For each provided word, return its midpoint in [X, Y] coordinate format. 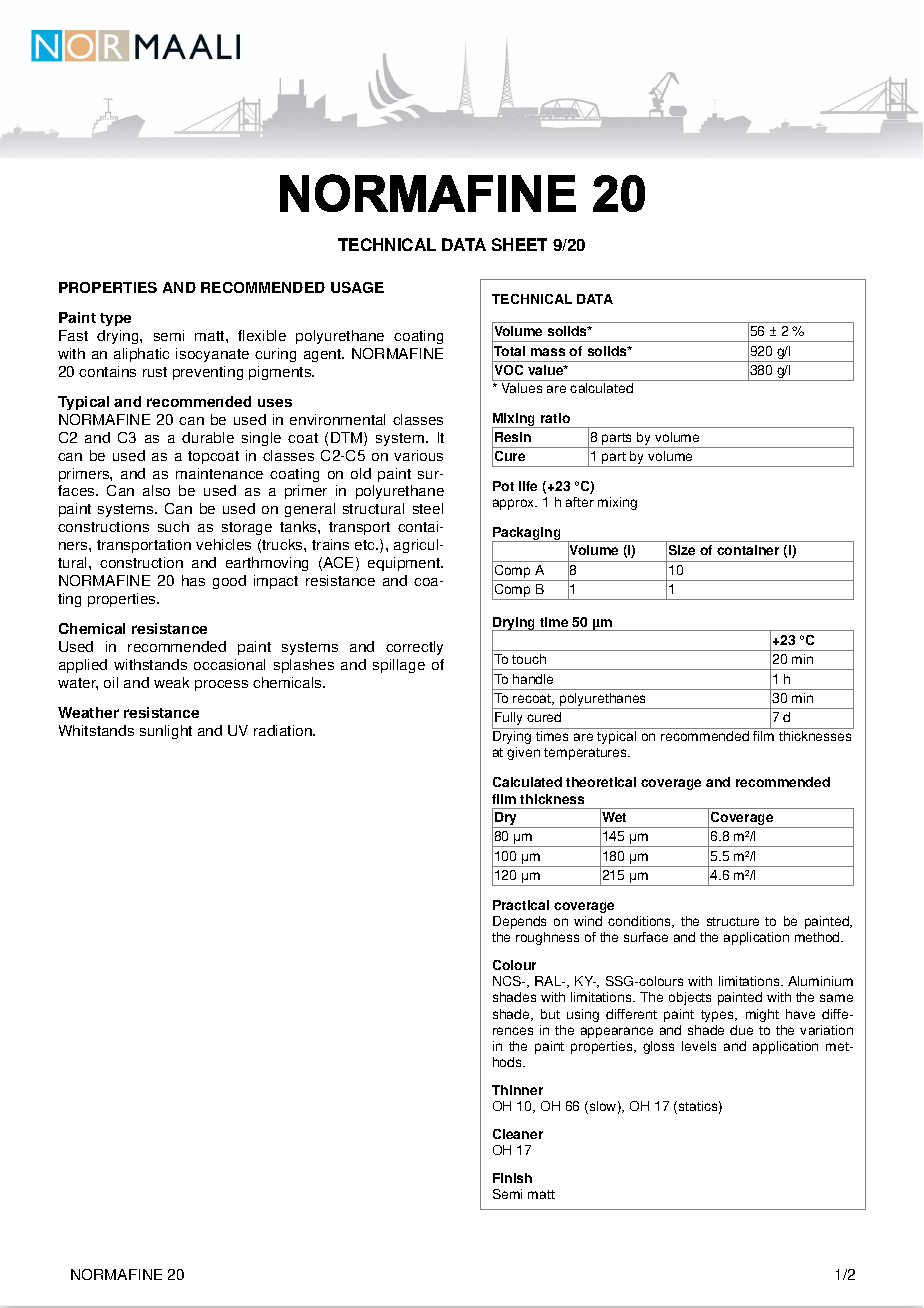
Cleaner [518, 1134]
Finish [512, 1178]
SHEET [519, 244]
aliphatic [141, 355]
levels [699, 1046]
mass [548, 352]
